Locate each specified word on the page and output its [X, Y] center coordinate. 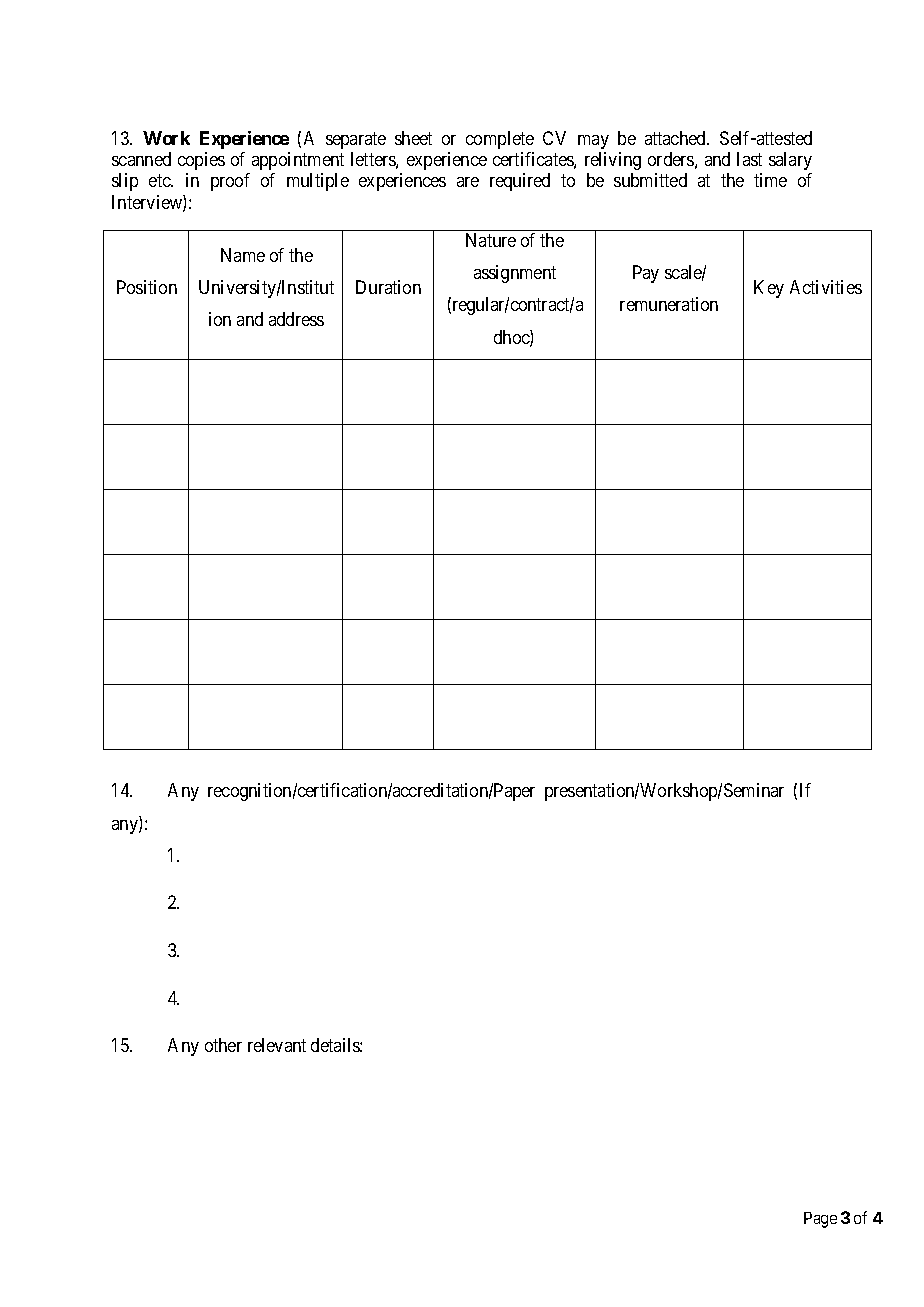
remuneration [669, 304]
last [749, 159]
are [468, 182]
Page [820, 1220]
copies [201, 161]
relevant [277, 1045]
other [223, 1045]
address [296, 319]
